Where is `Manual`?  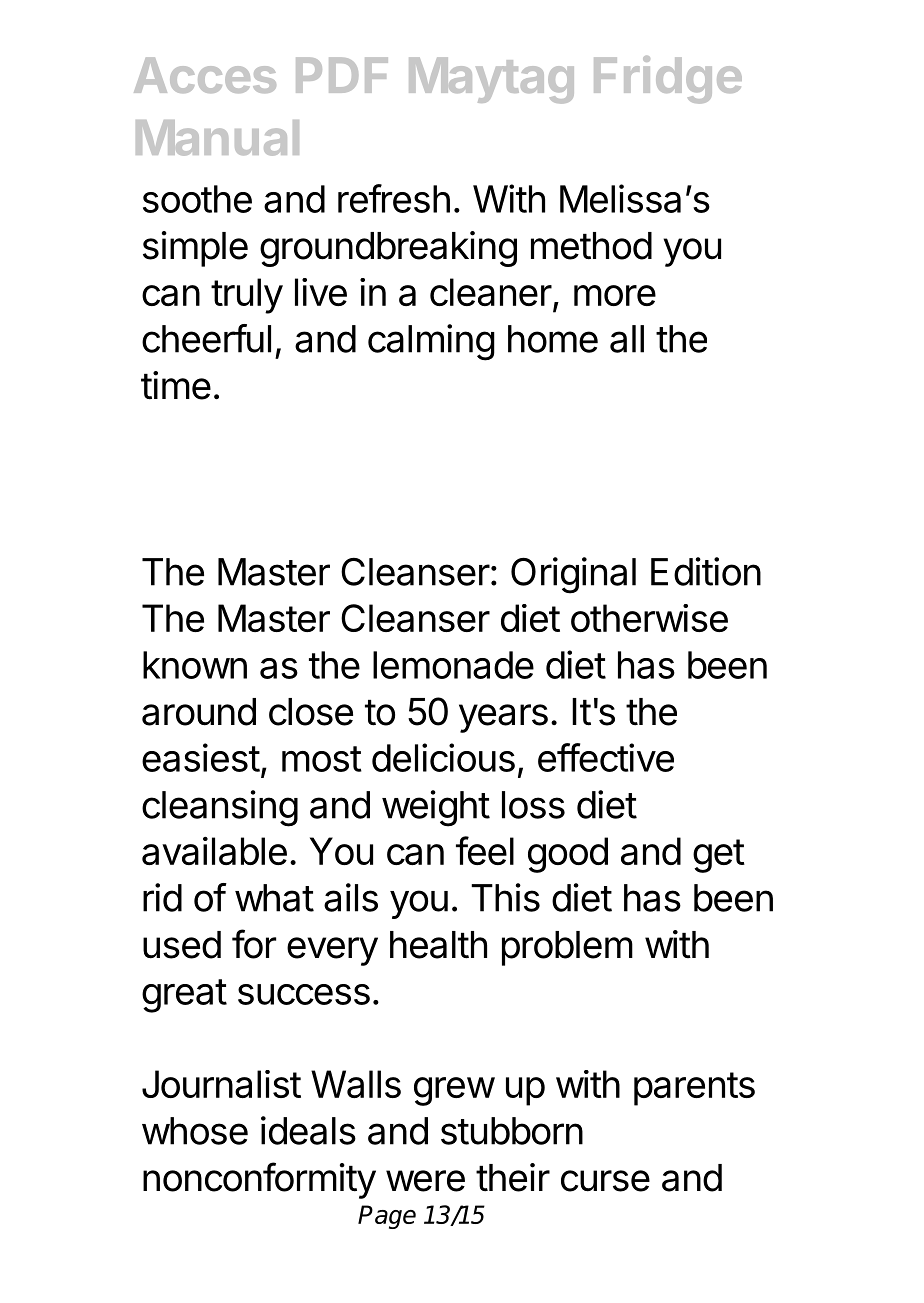 Manual is located at coordinates (217, 138).
